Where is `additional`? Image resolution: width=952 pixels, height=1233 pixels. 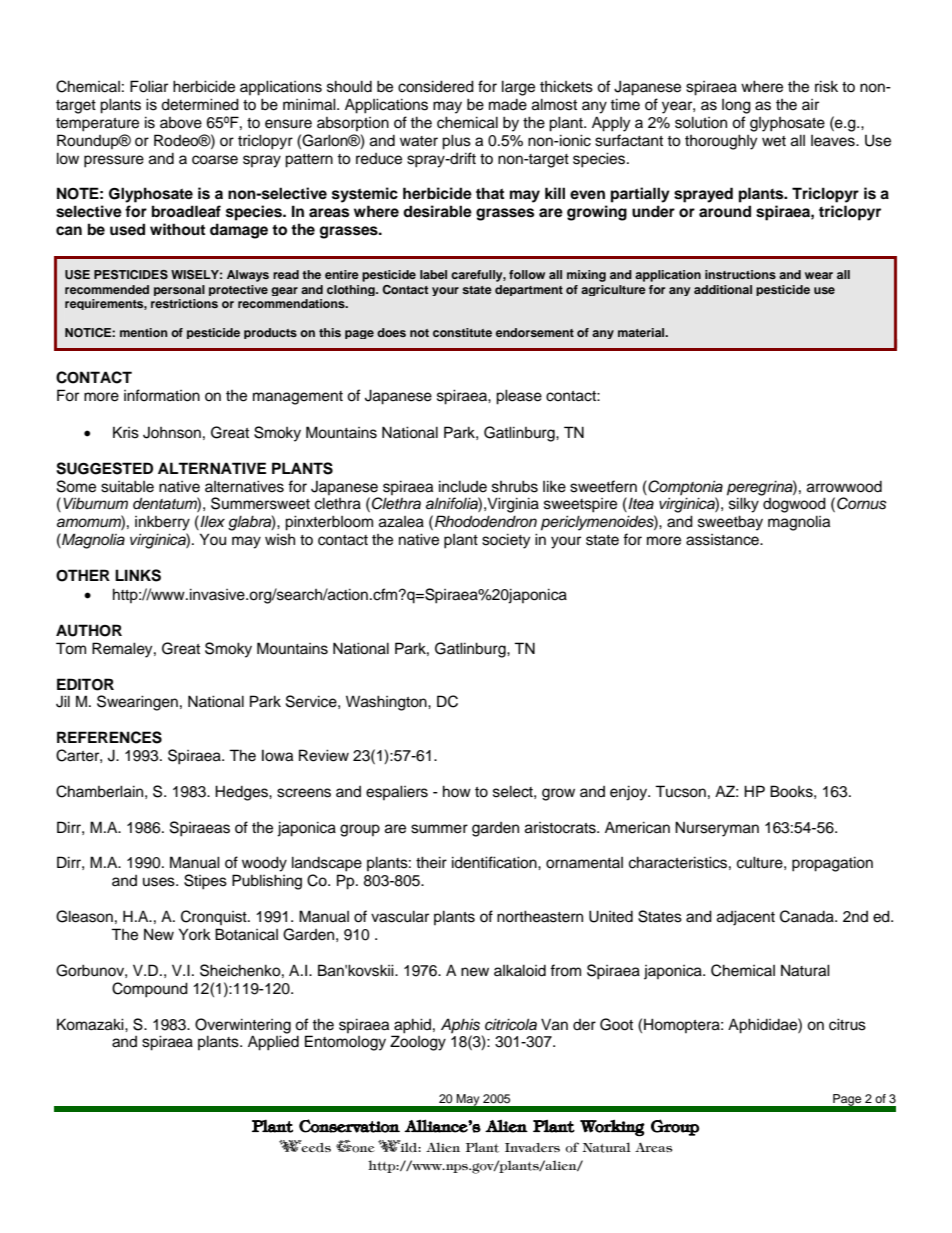
additional is located at coordinates (723, 289).
